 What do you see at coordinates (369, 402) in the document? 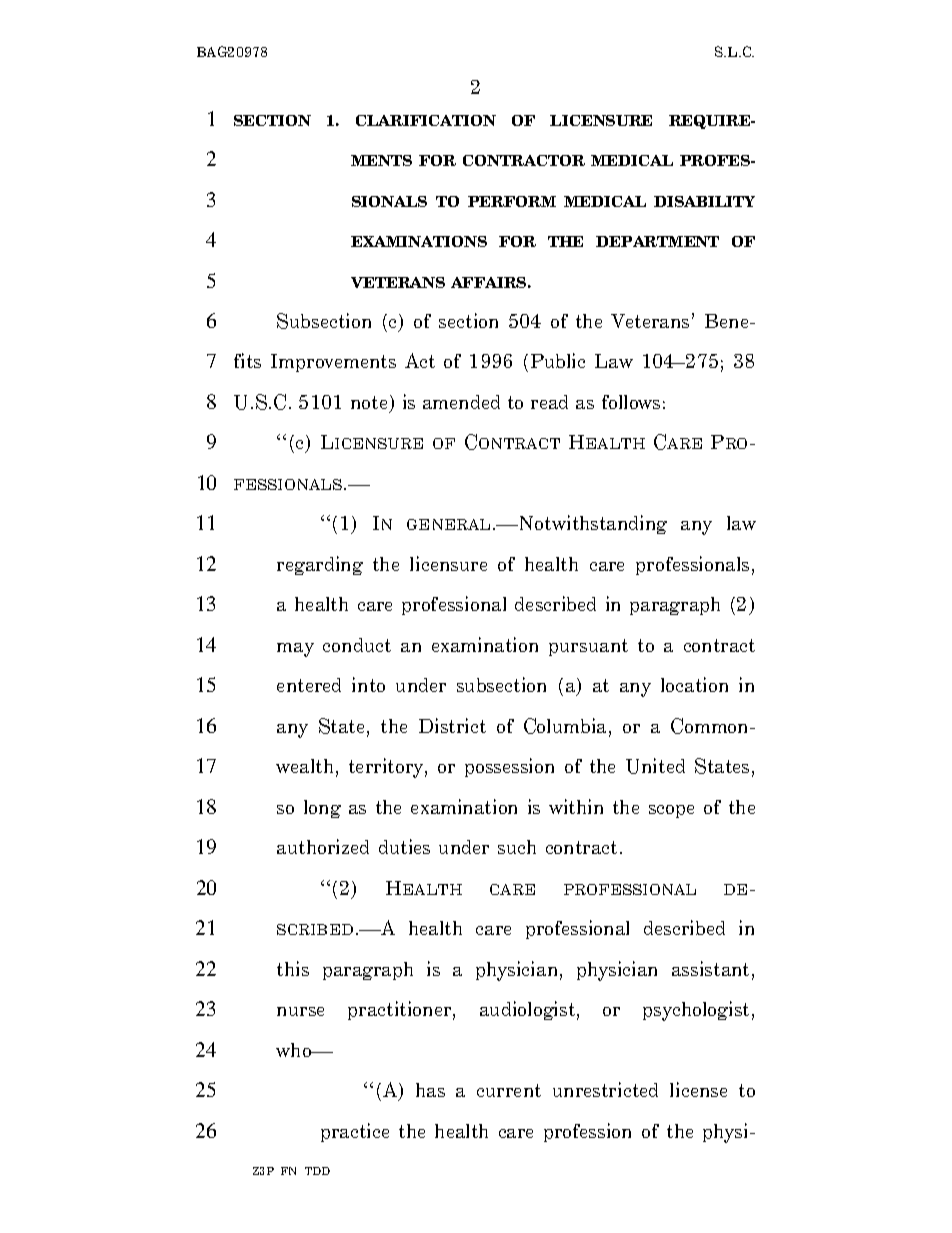
I see `note` at bounding box center [369, 402].
